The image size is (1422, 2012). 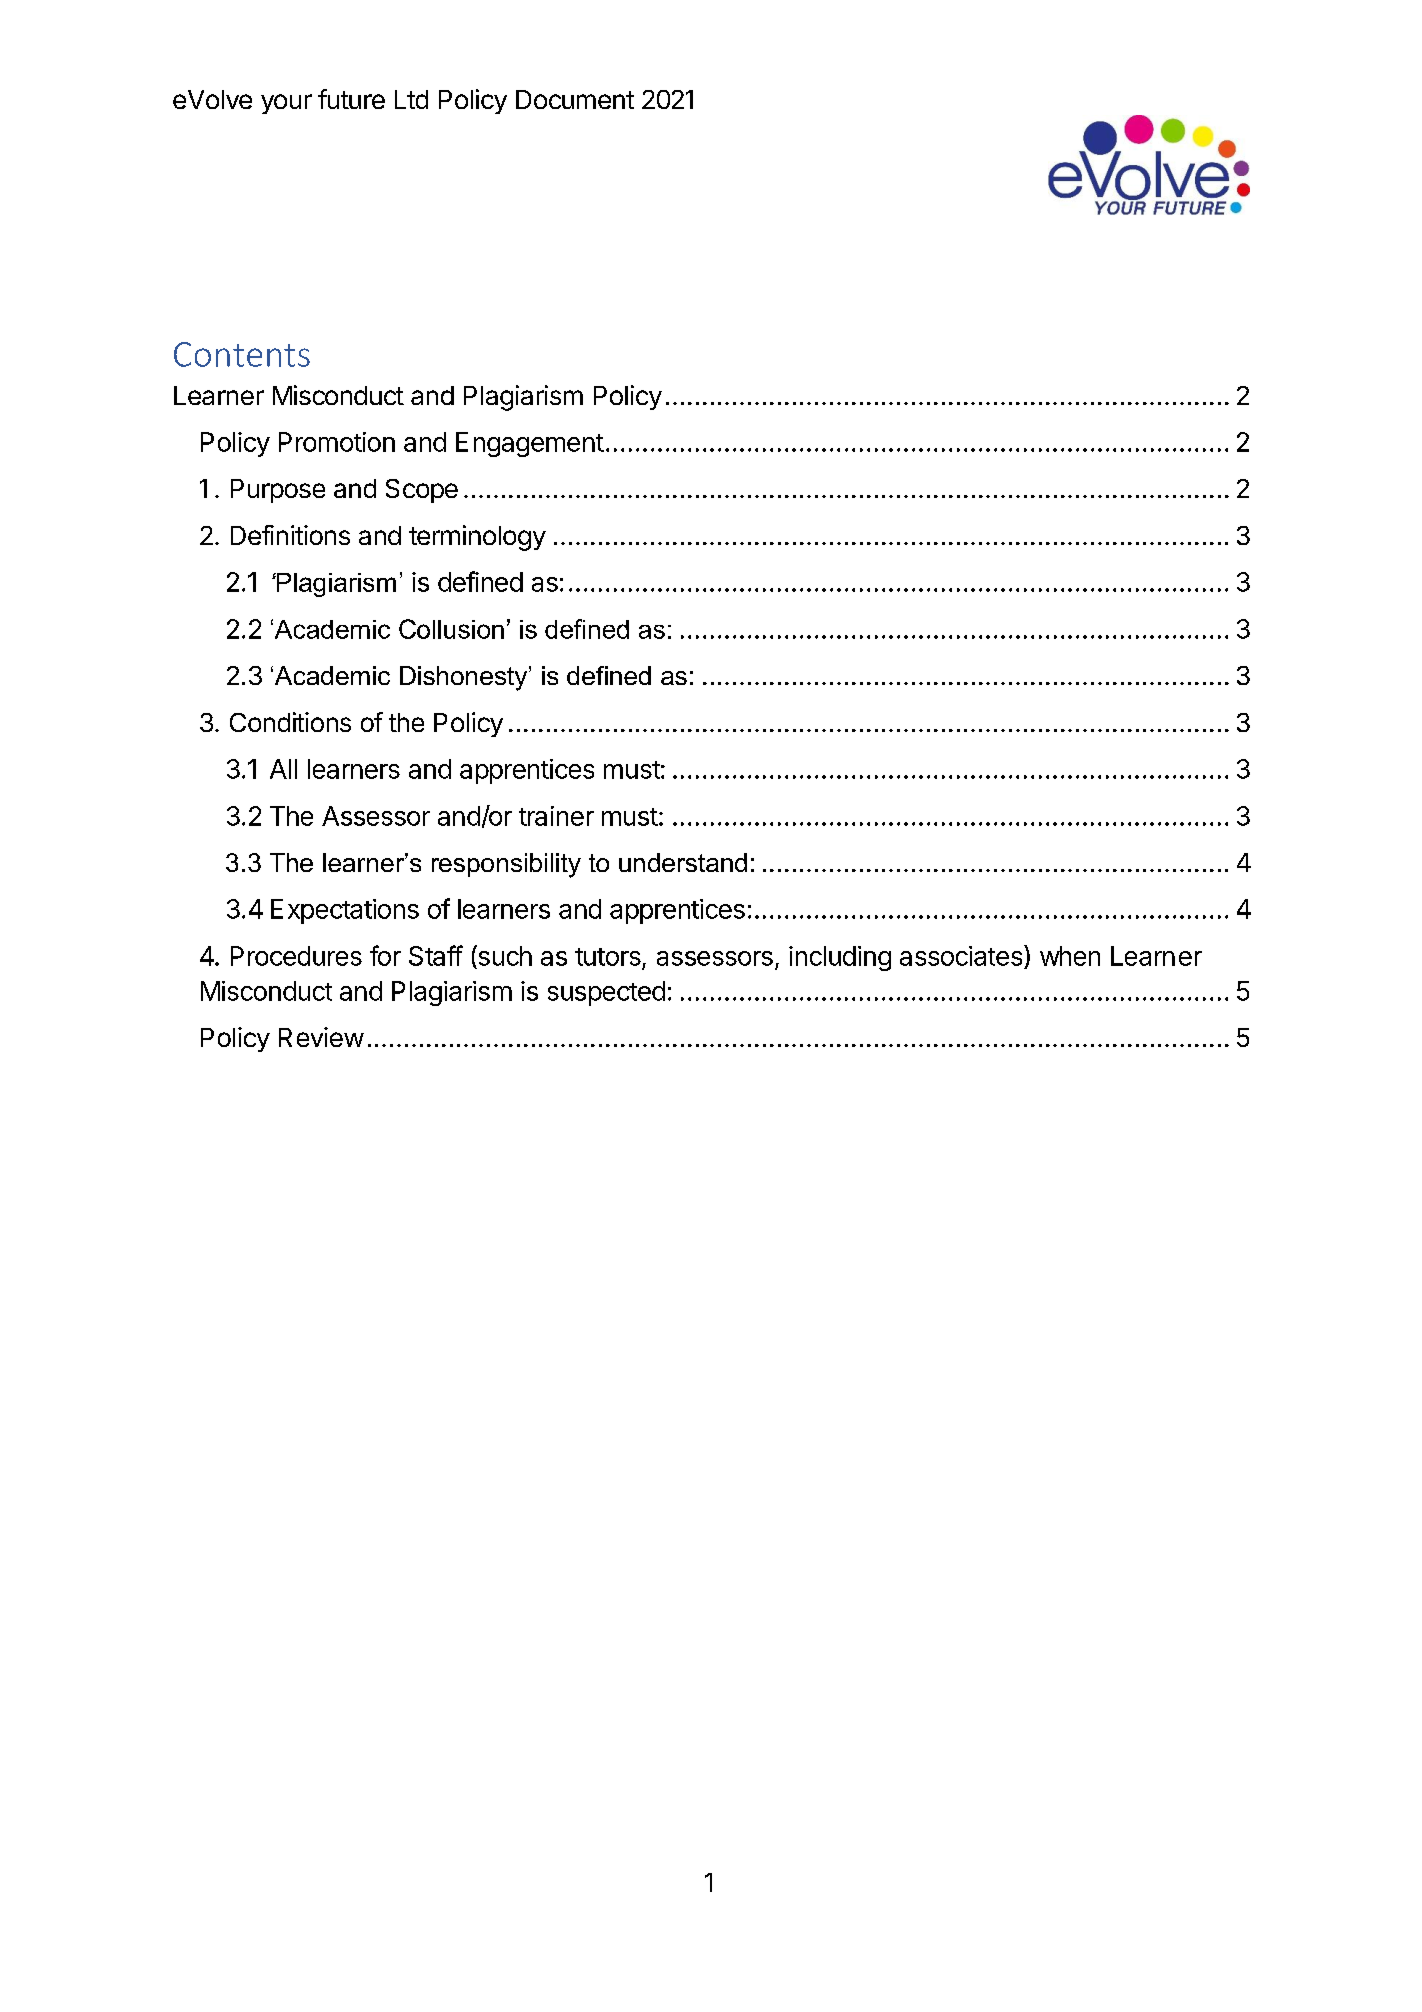 I want to click on Promotion, so click(x=337, y=442).
